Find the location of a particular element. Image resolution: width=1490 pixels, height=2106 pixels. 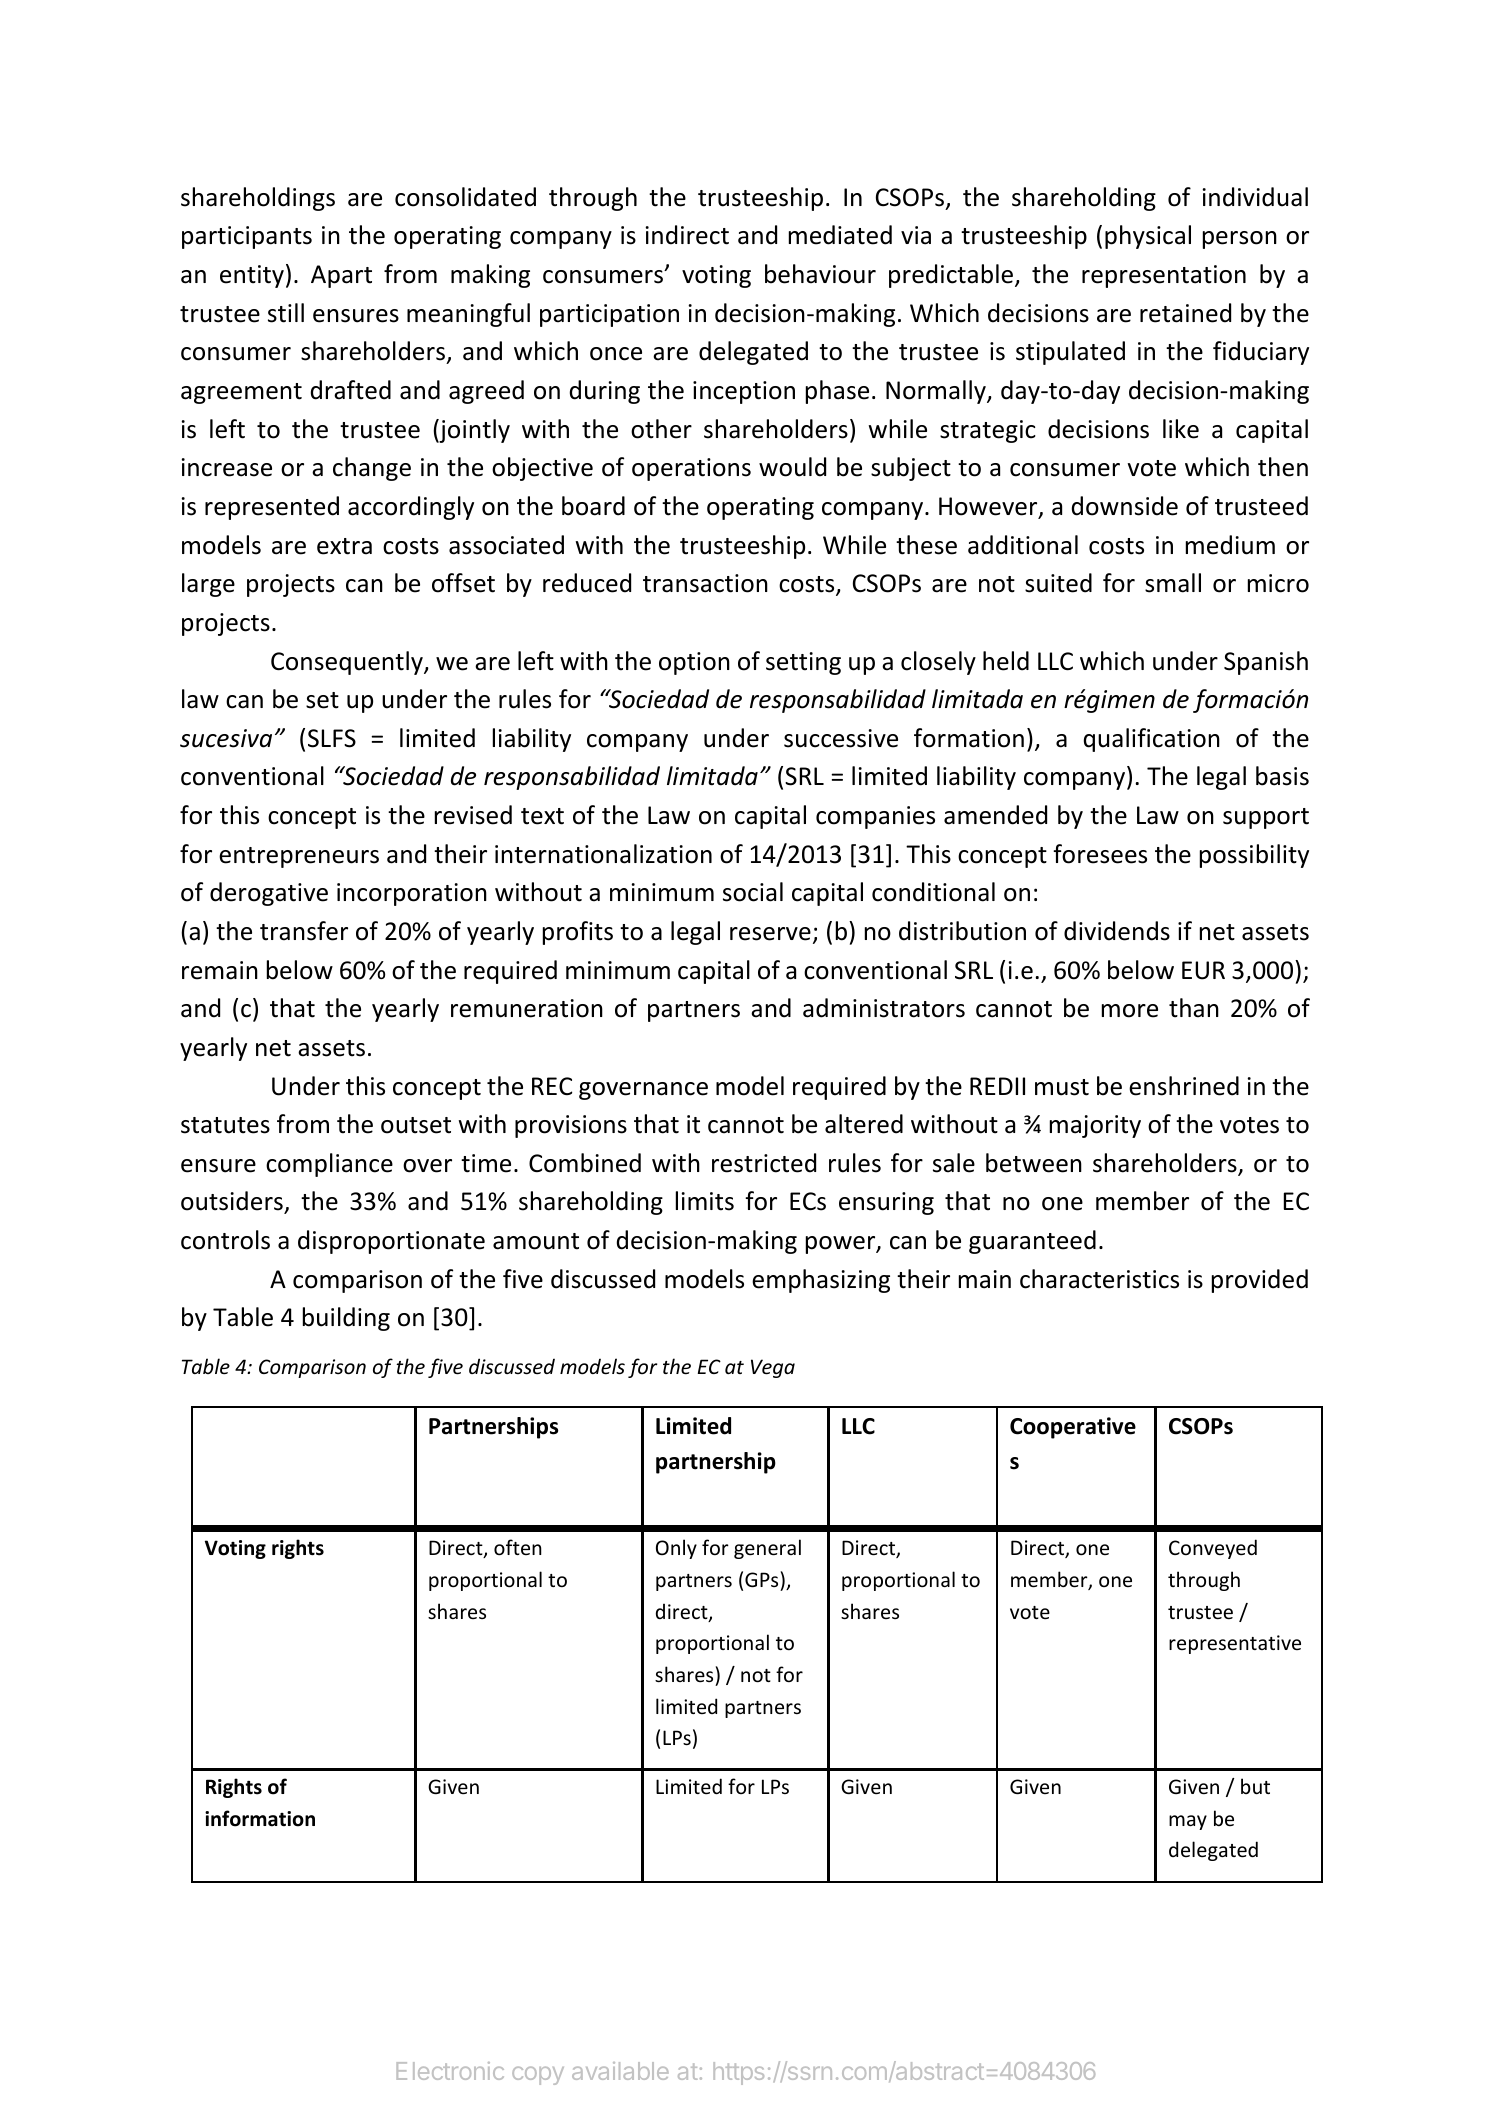

social is located at coordinates (753, 892).
